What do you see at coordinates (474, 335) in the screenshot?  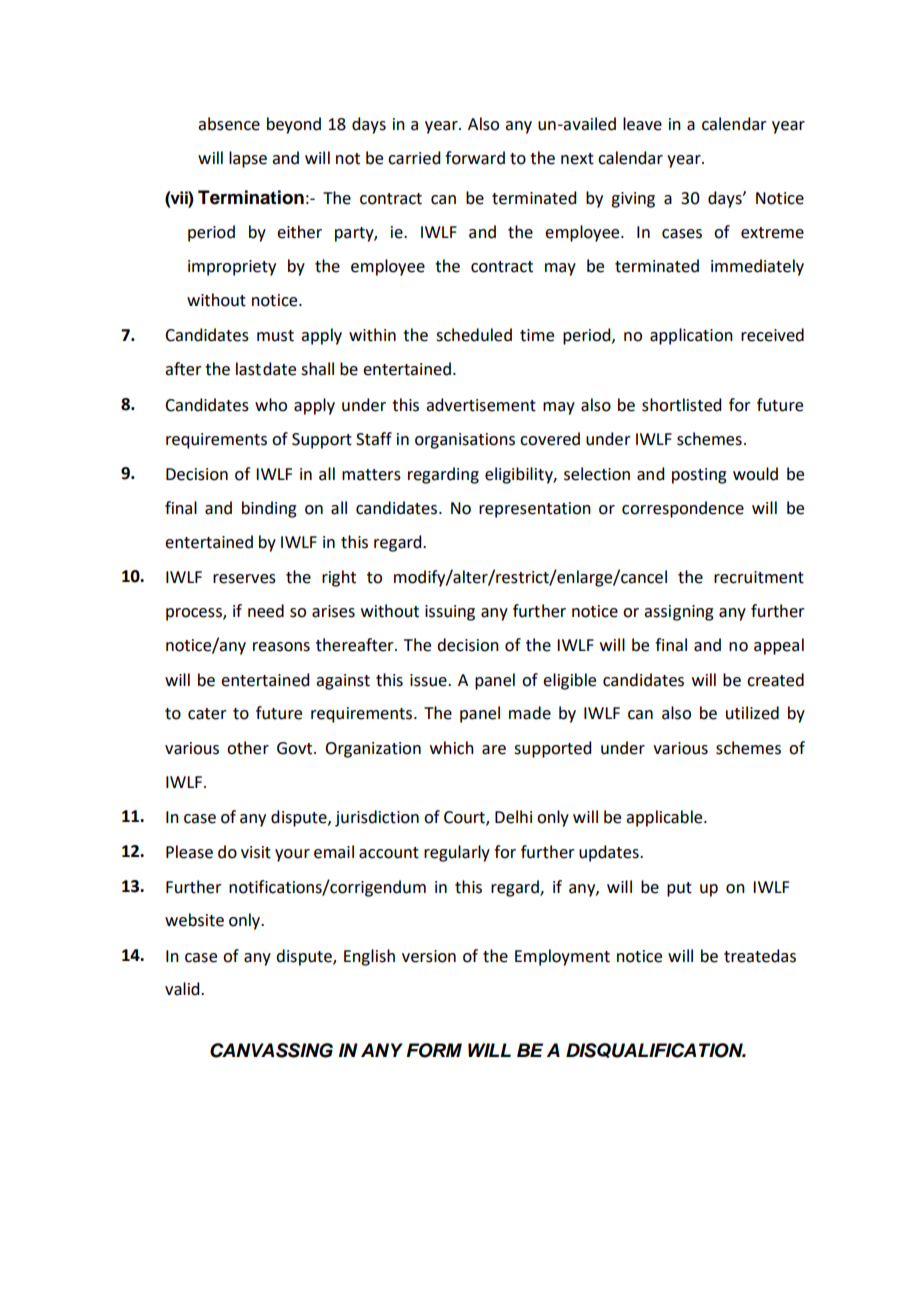 I see `scheduled` at bounding box center [474, 335].
